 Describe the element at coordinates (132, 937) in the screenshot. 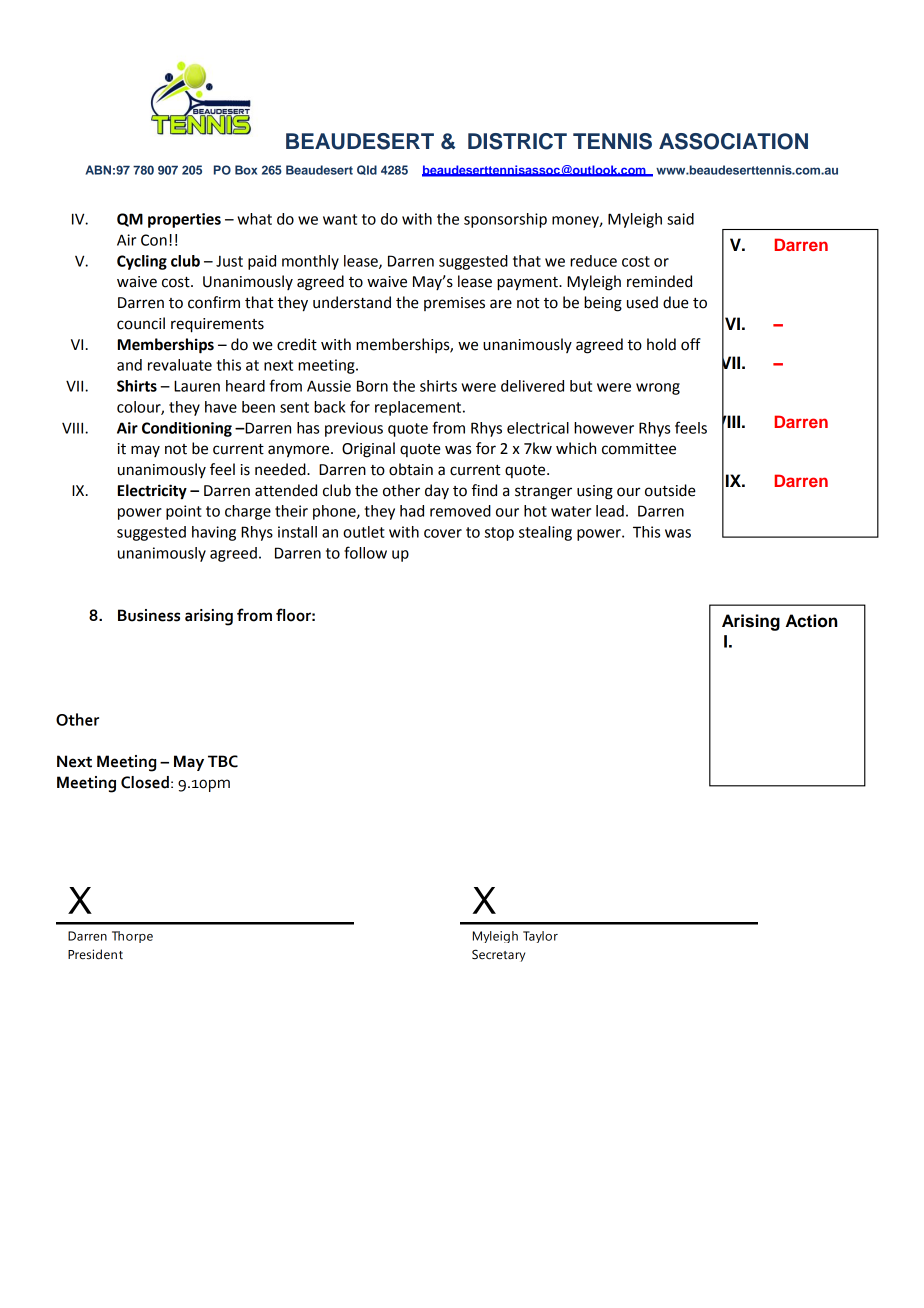

I see `Thorpe` at that location.
